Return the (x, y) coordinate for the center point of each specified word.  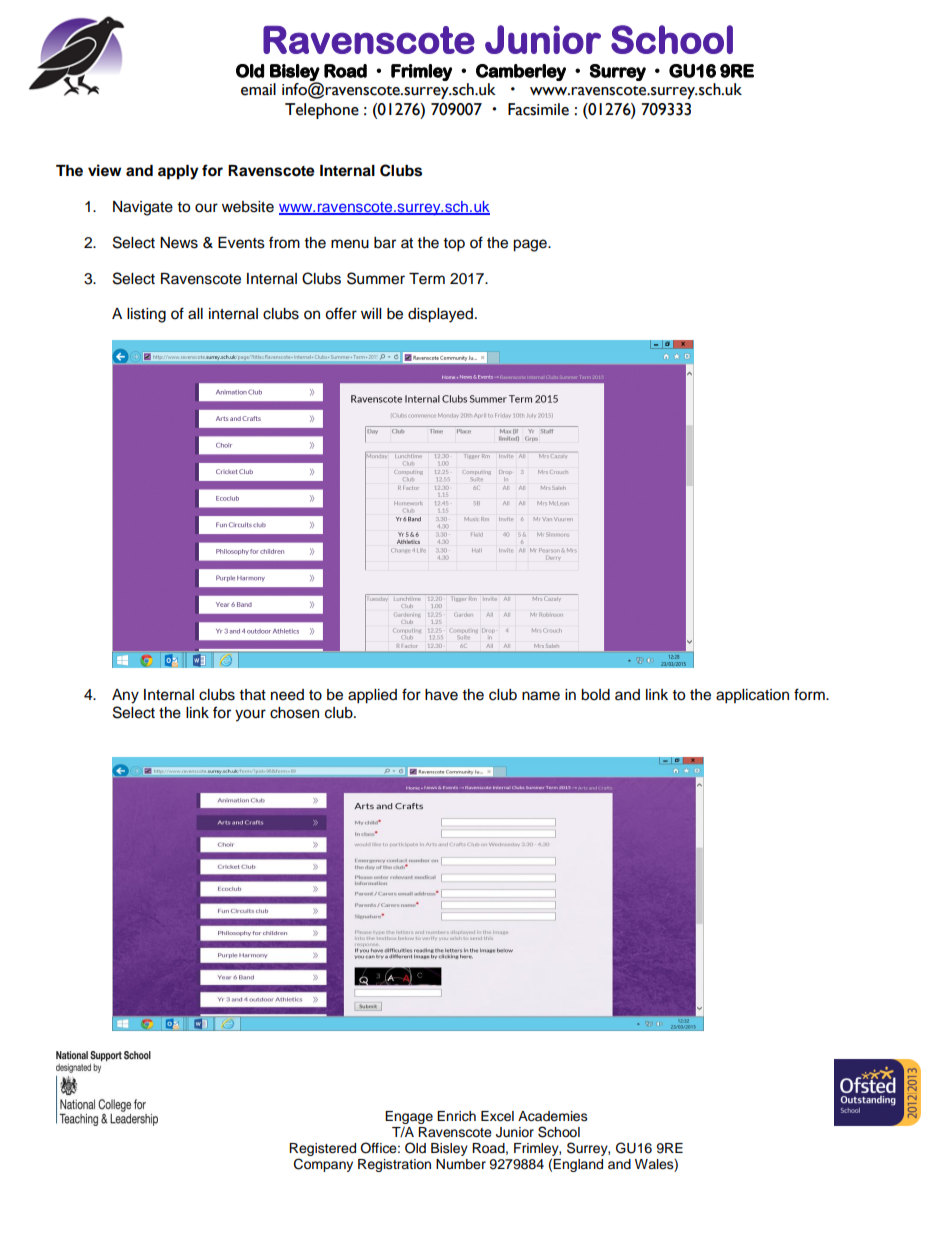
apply (178, 172)
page (531, 245)
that (253, 695)
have (441, 695)
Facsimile (538, 109)
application (752, 696)
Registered (322, 1151)
